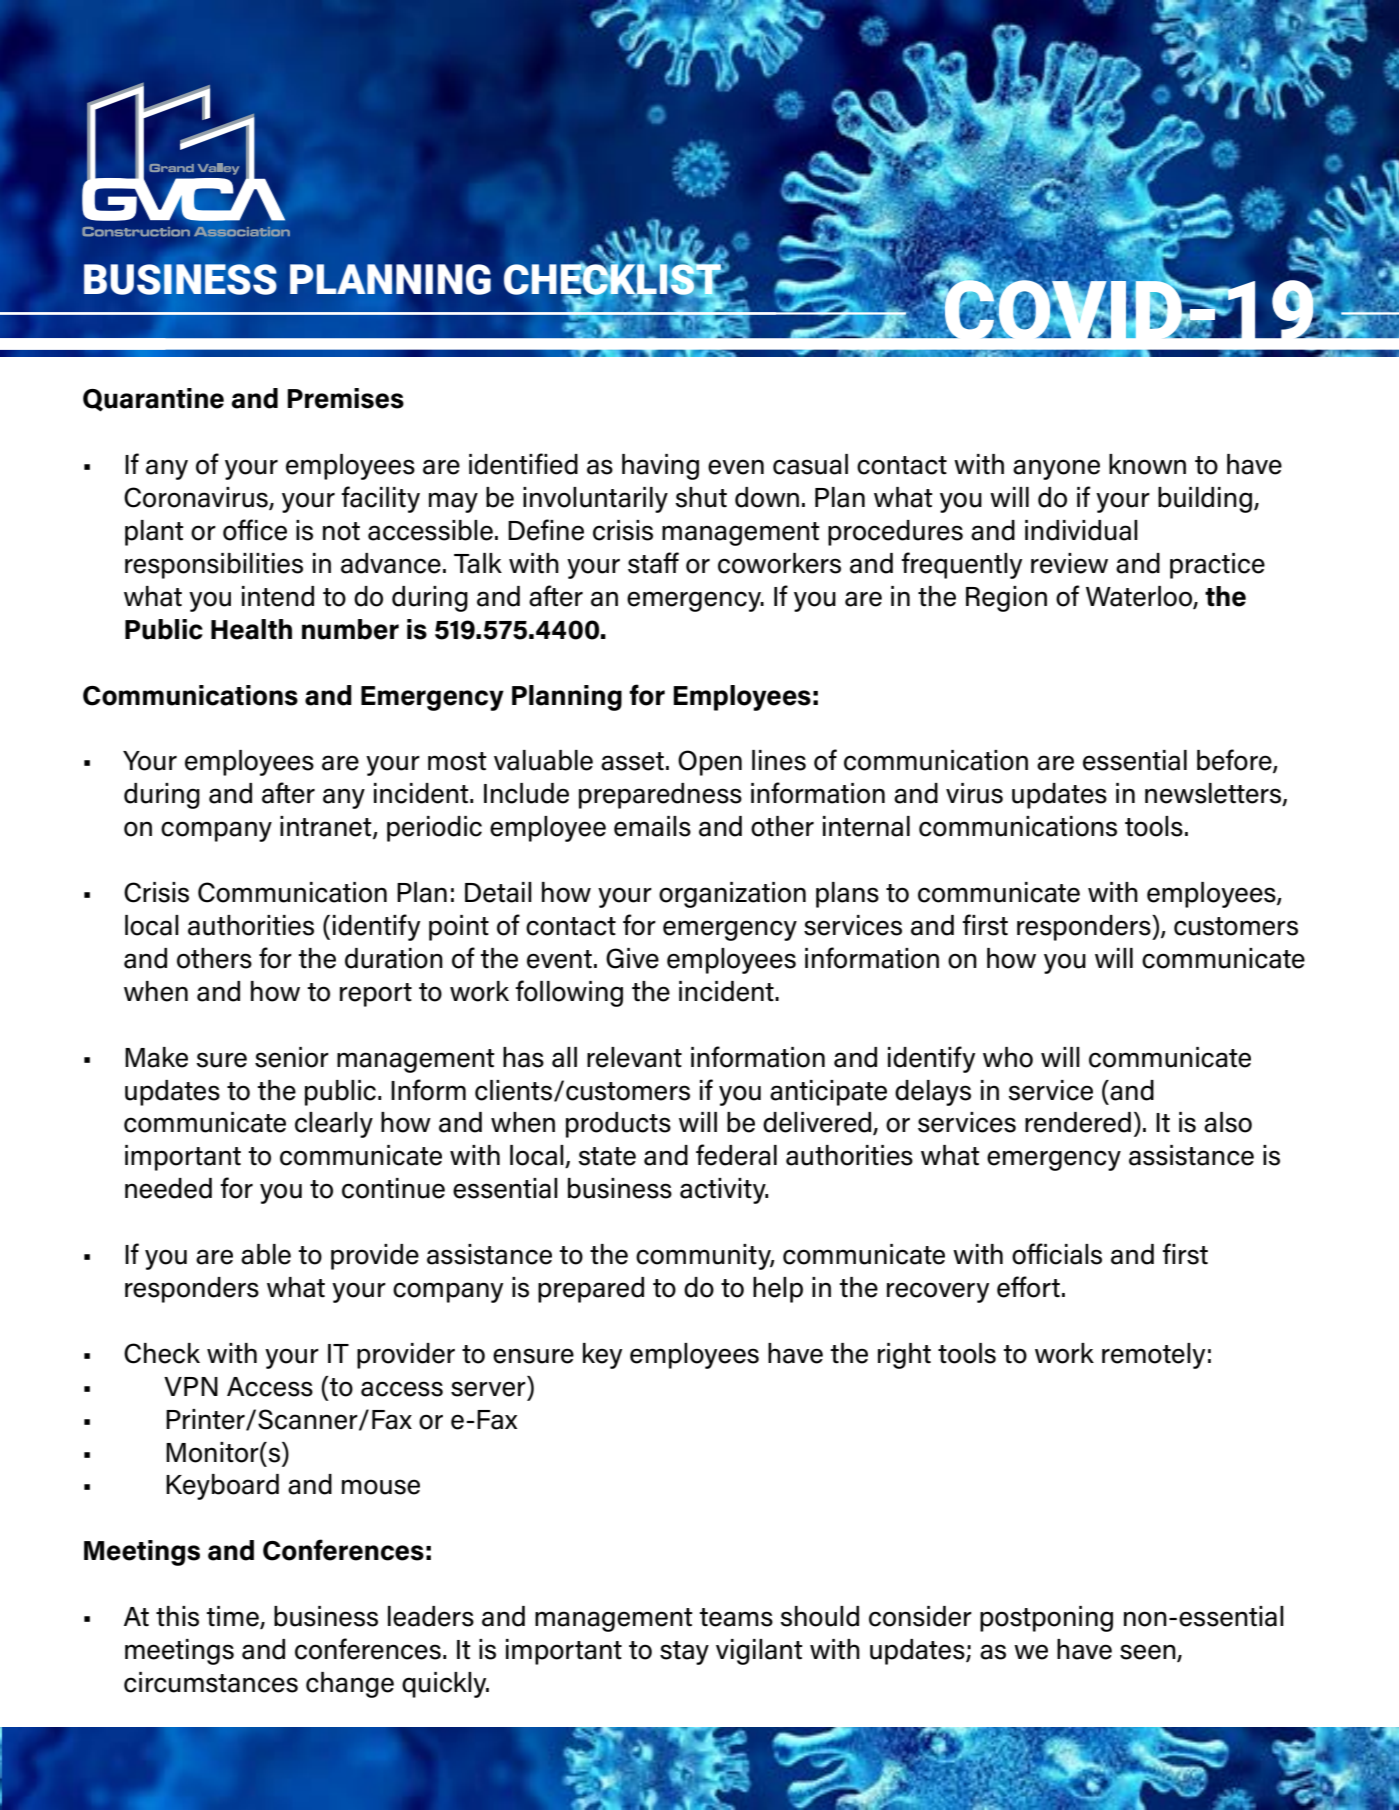 The height and width of the screenshot is (1810, 1399). Describe the element at coordinates (292, 1057) in the screenshot. I see `senior` at that location.
